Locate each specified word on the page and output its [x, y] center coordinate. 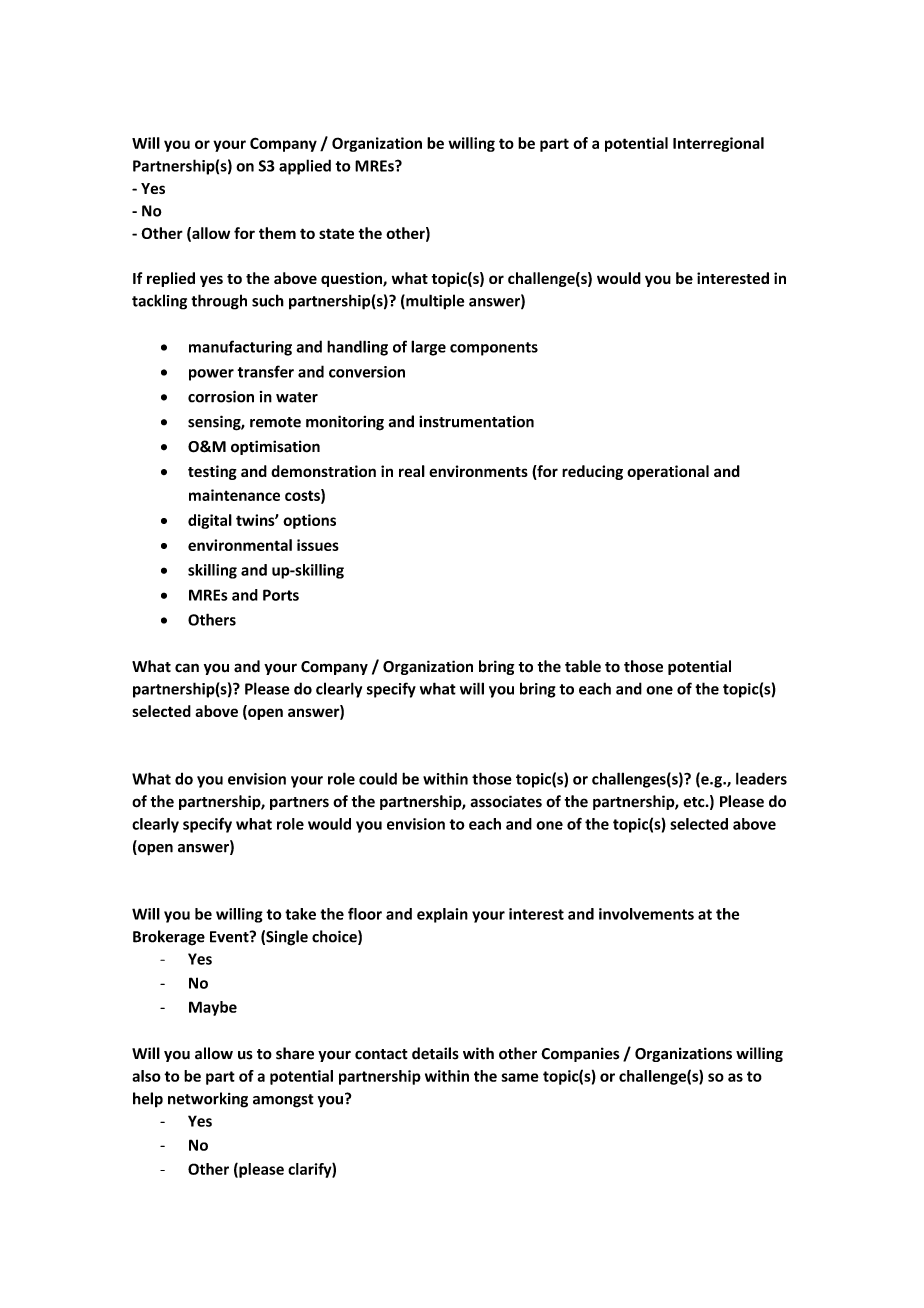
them [277, 233]
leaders [761, 778]
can [187, 668]
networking [208, 1100]
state [336, 233]
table [583, 666]
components [494, 349]
